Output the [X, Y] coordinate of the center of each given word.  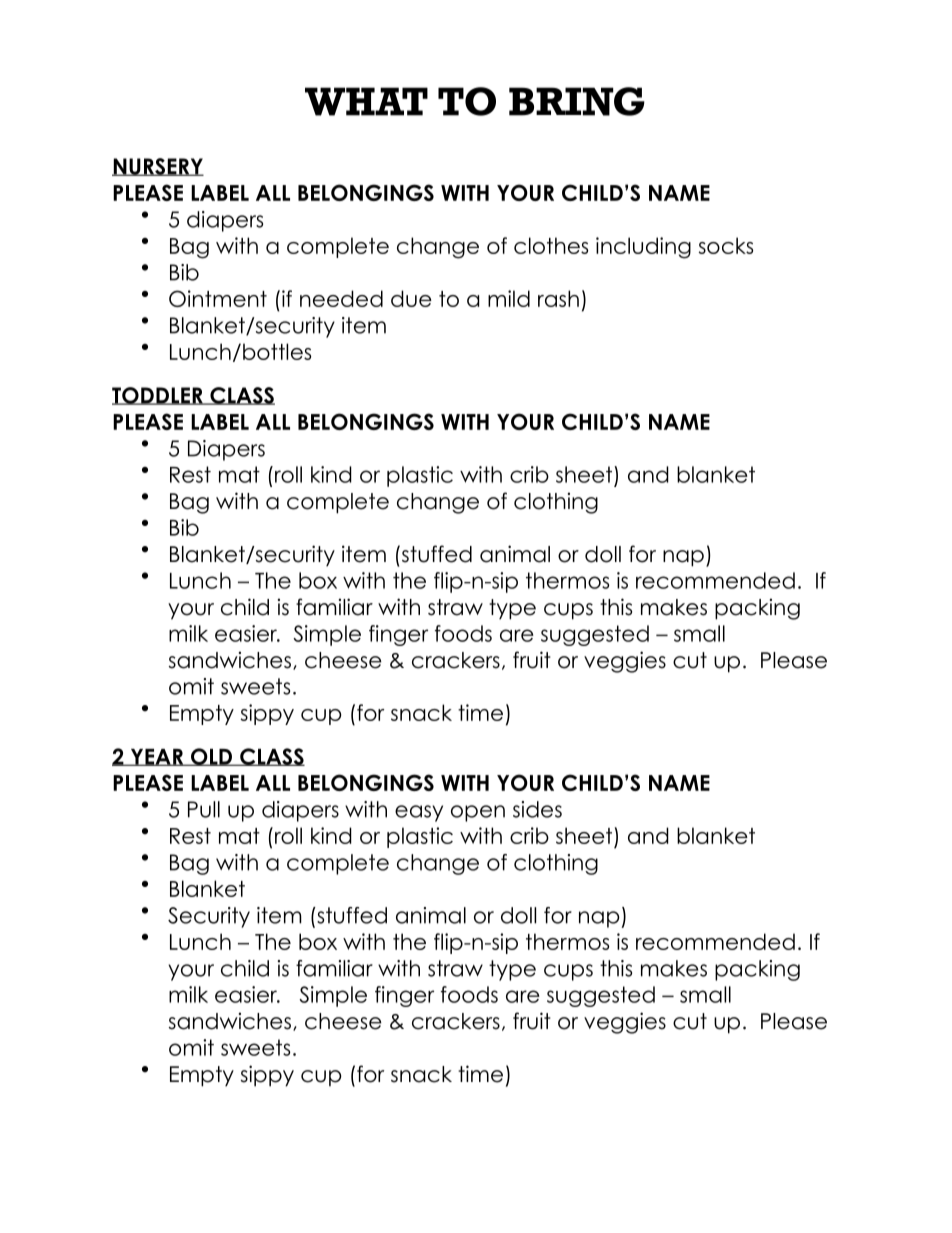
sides [537, 809]
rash [558, 298]
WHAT [366, 101]
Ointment [218, 298]
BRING [577, 101]
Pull [204, 809]
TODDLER [158, 396]
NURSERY [158, 167]
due [411, 298]
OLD [211, 757]
